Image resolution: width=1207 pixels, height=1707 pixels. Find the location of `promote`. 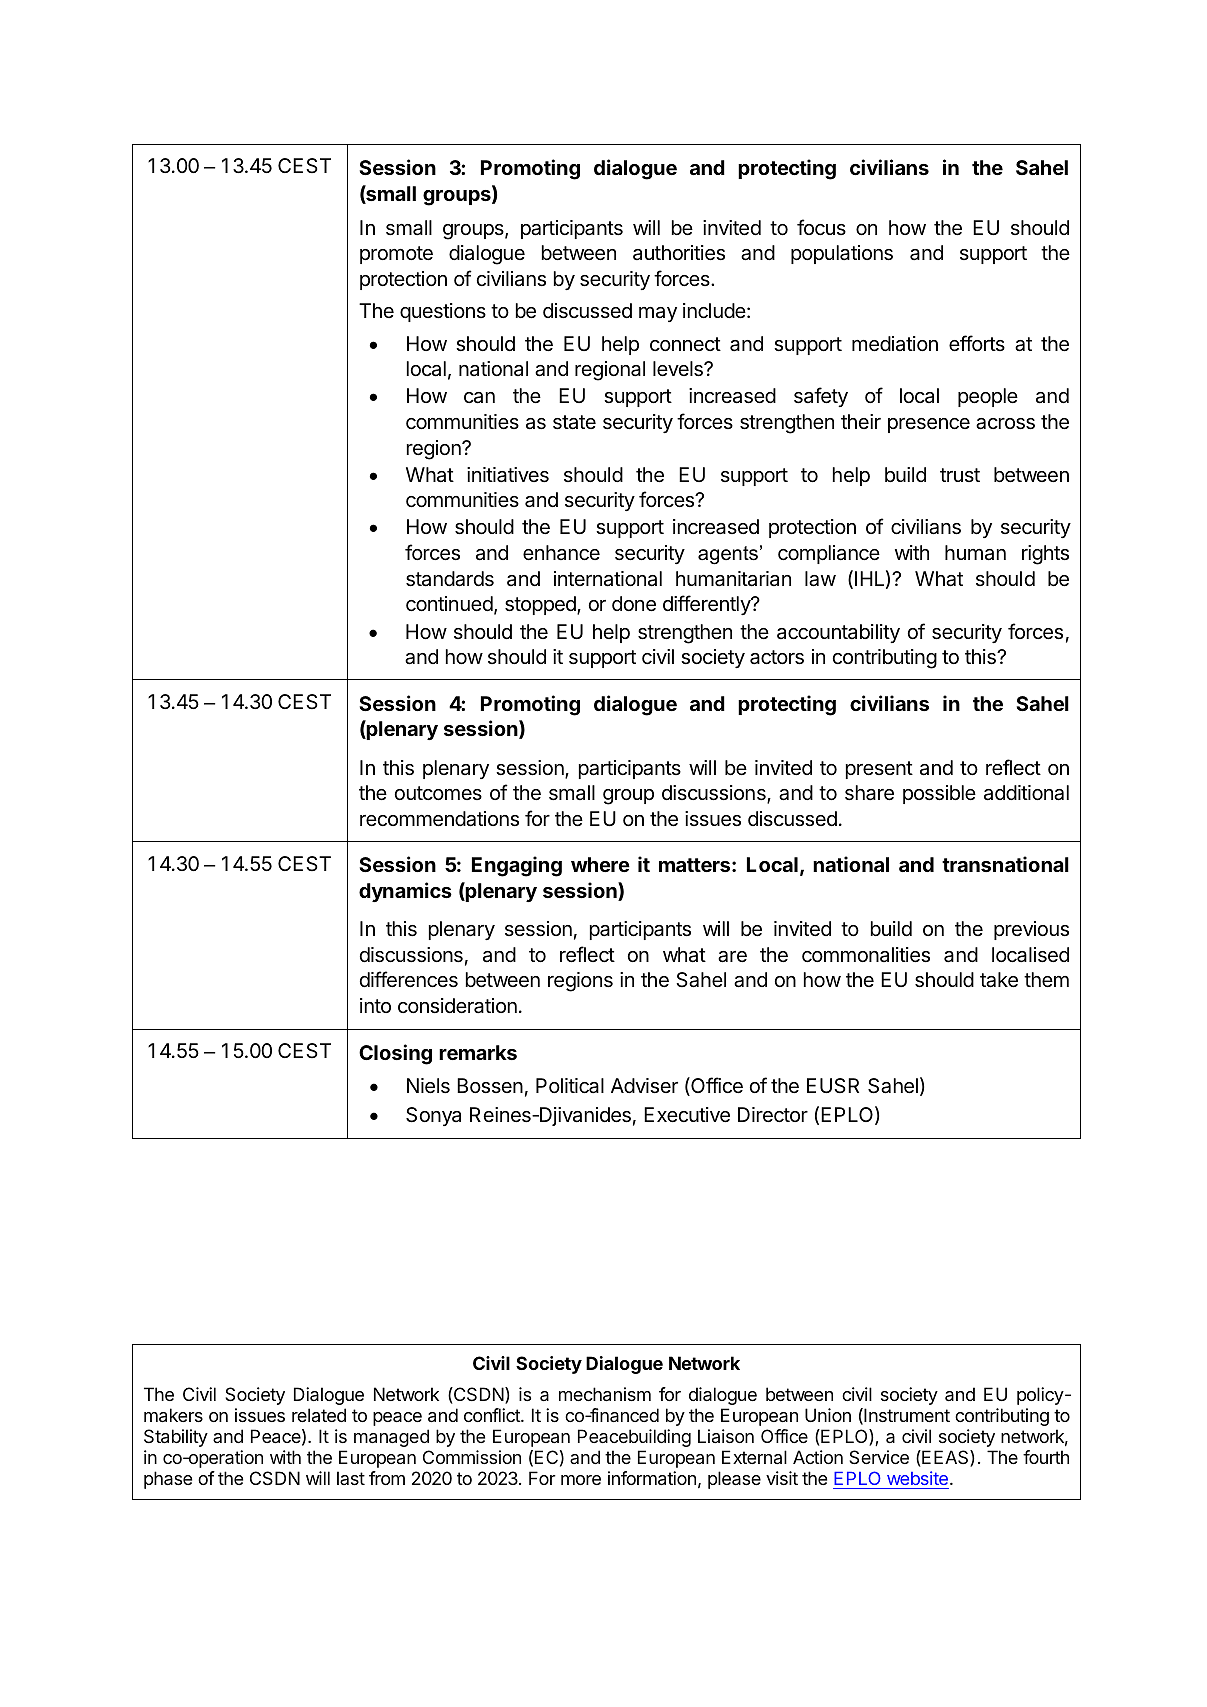

promote is located at coordinates (396, 255).
